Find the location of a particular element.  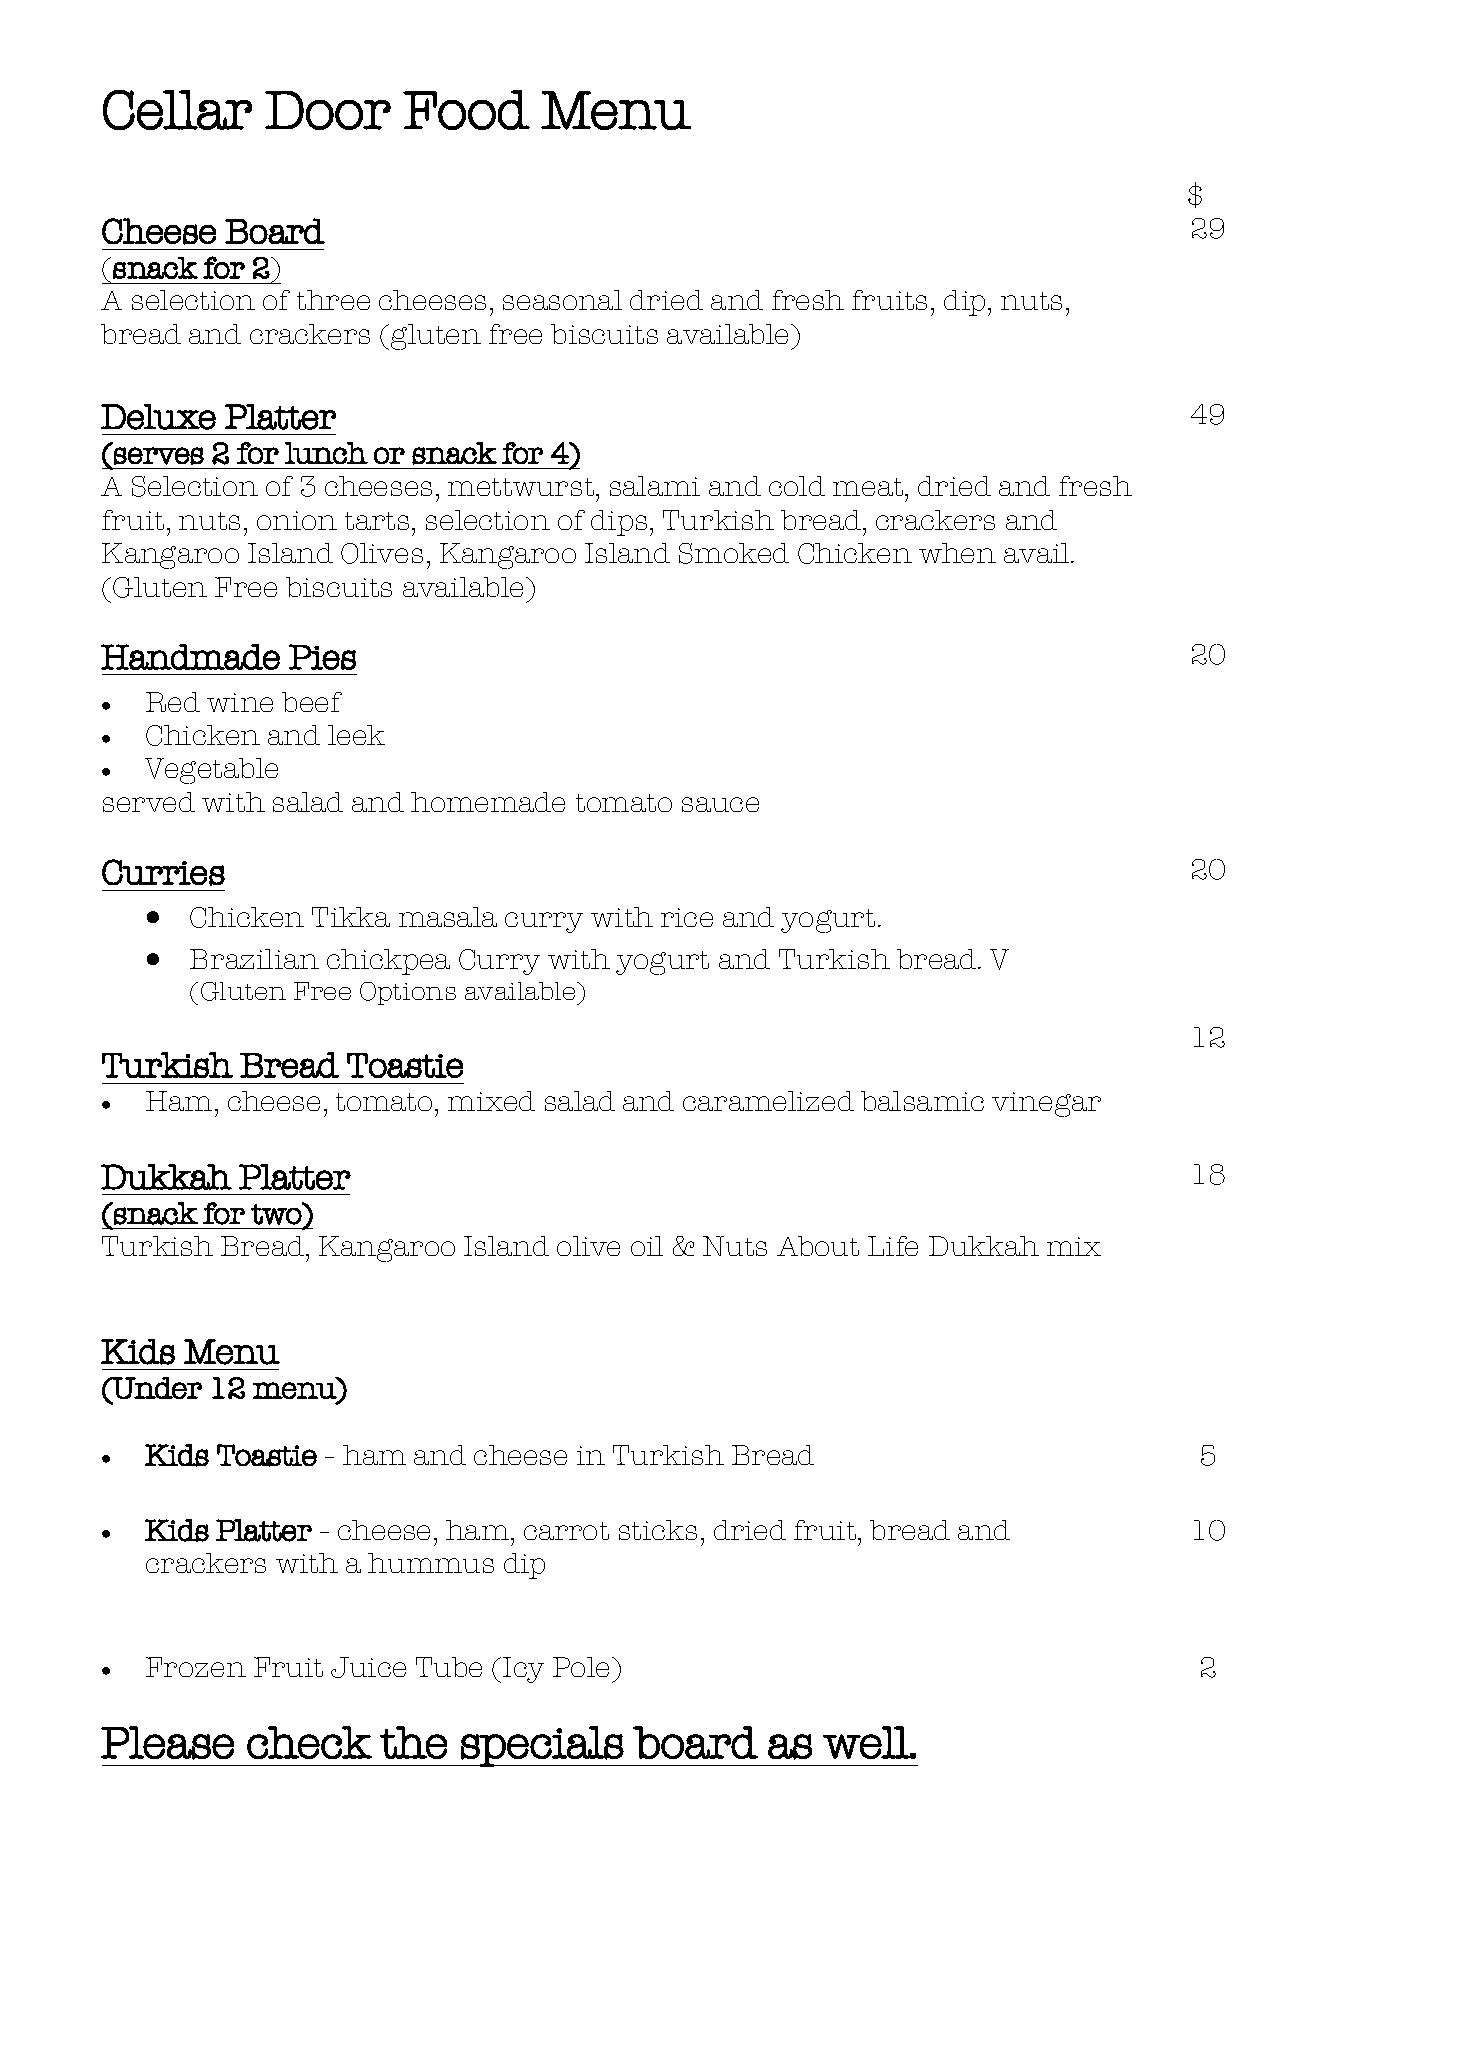

rice is located at coordinates (687, 917).
